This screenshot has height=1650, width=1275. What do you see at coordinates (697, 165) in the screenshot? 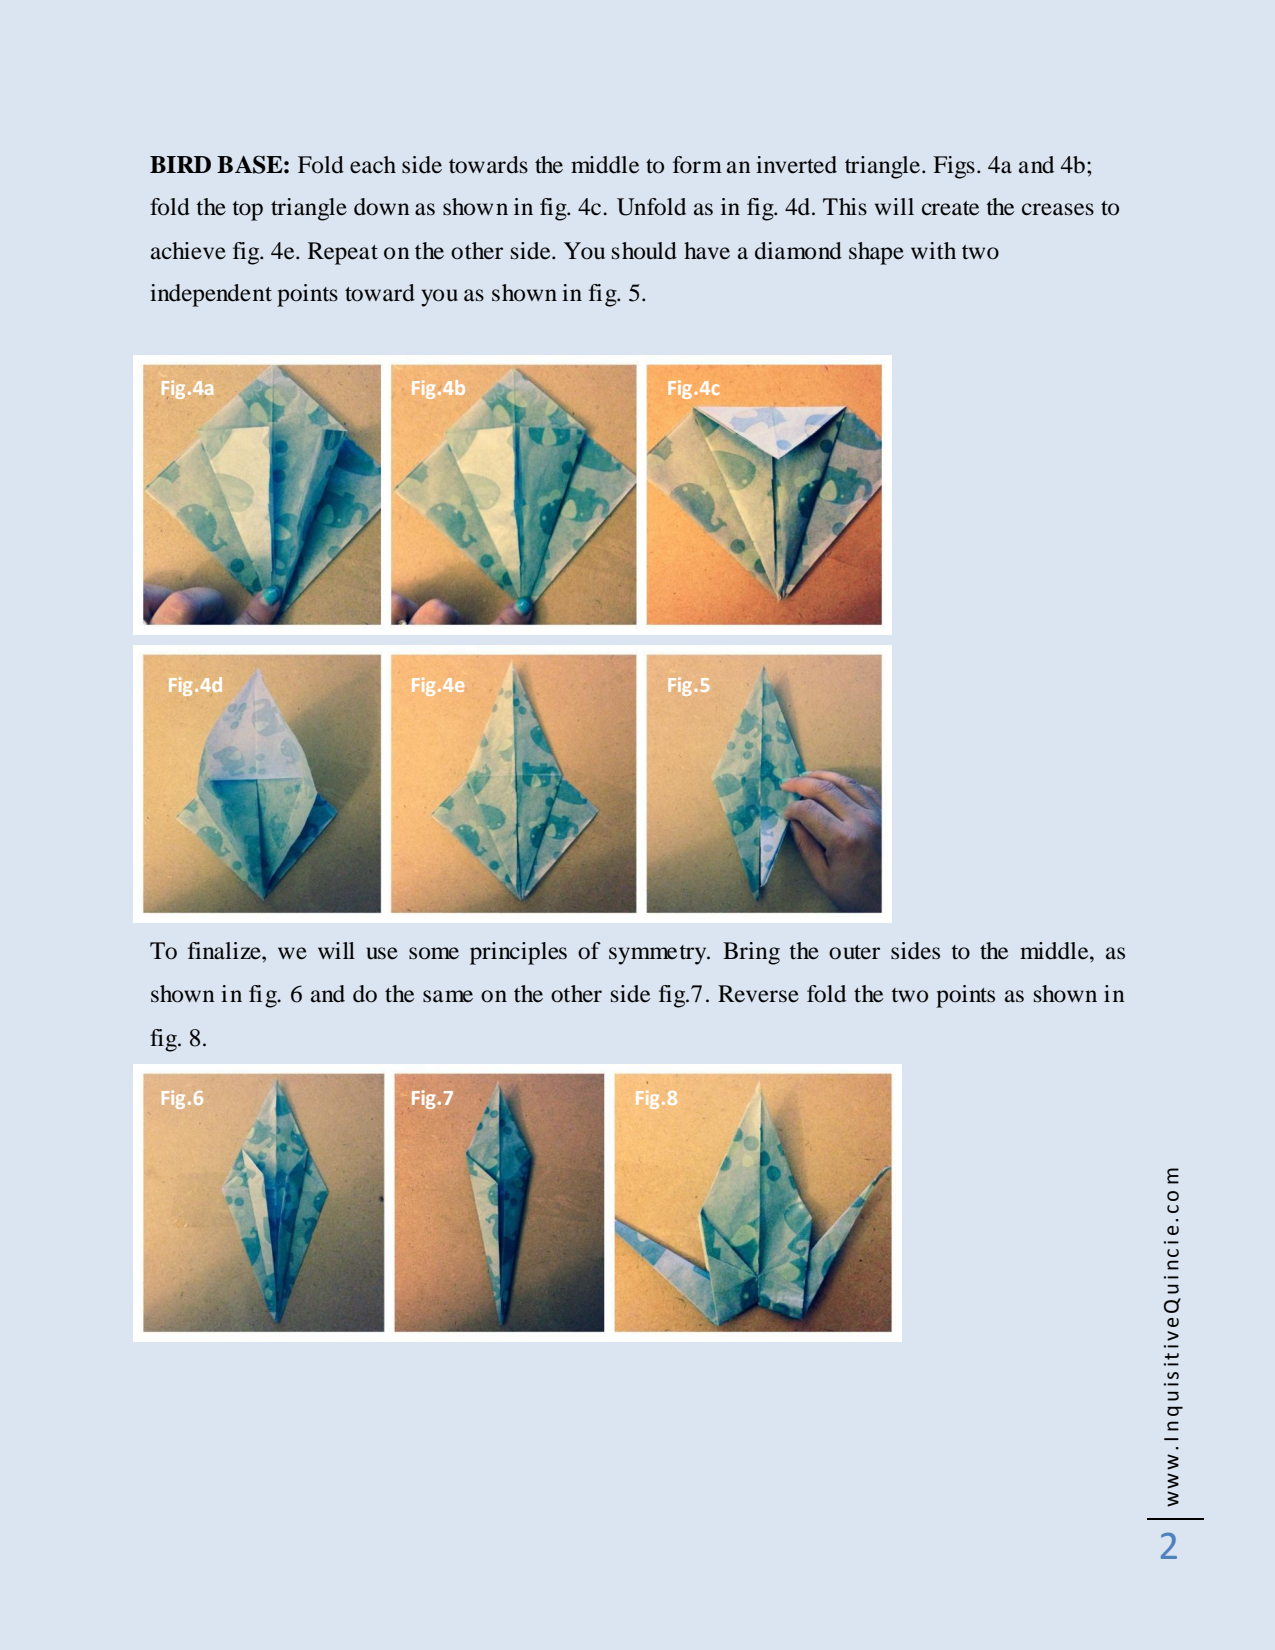
I see `form` at bounding box center [697, 165].
